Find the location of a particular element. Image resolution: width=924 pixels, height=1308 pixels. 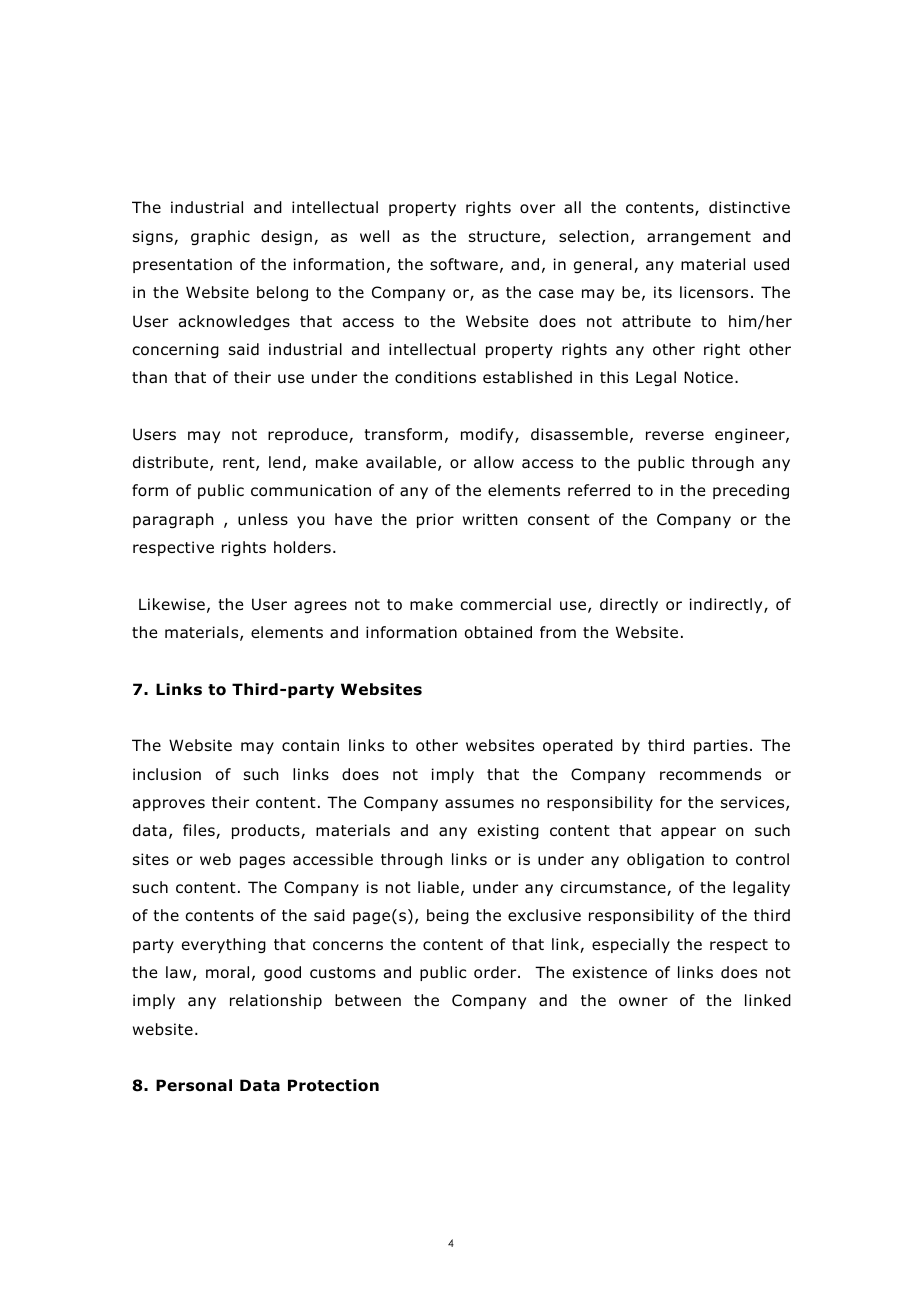

graphic is located at coordinates (220, 237).
